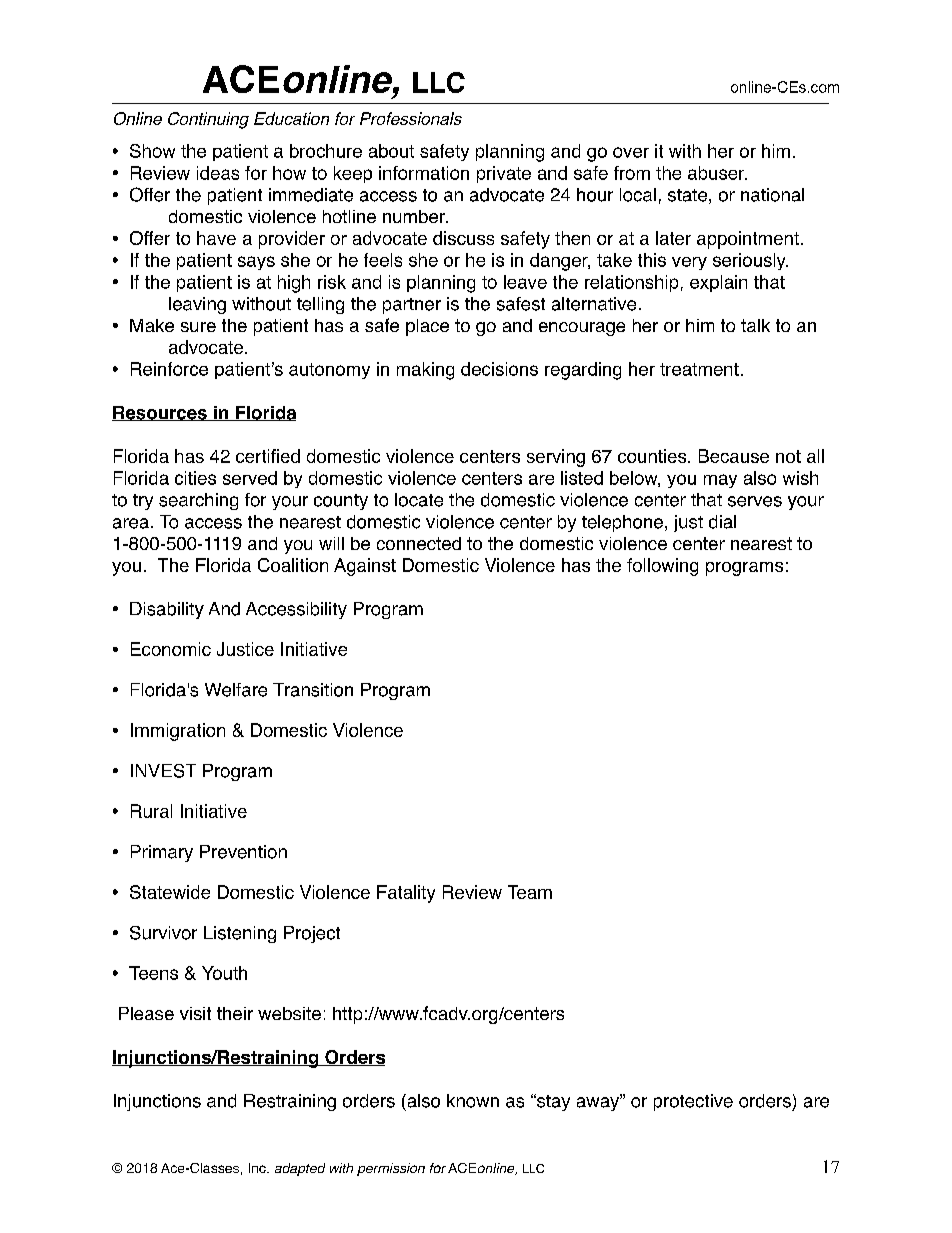 Image resolution: width=952 pixels, height=1233 pixels. What do you see at coordinates (504, 174) in the screenshot?
I see `private` at bounding box center [504, 174].
